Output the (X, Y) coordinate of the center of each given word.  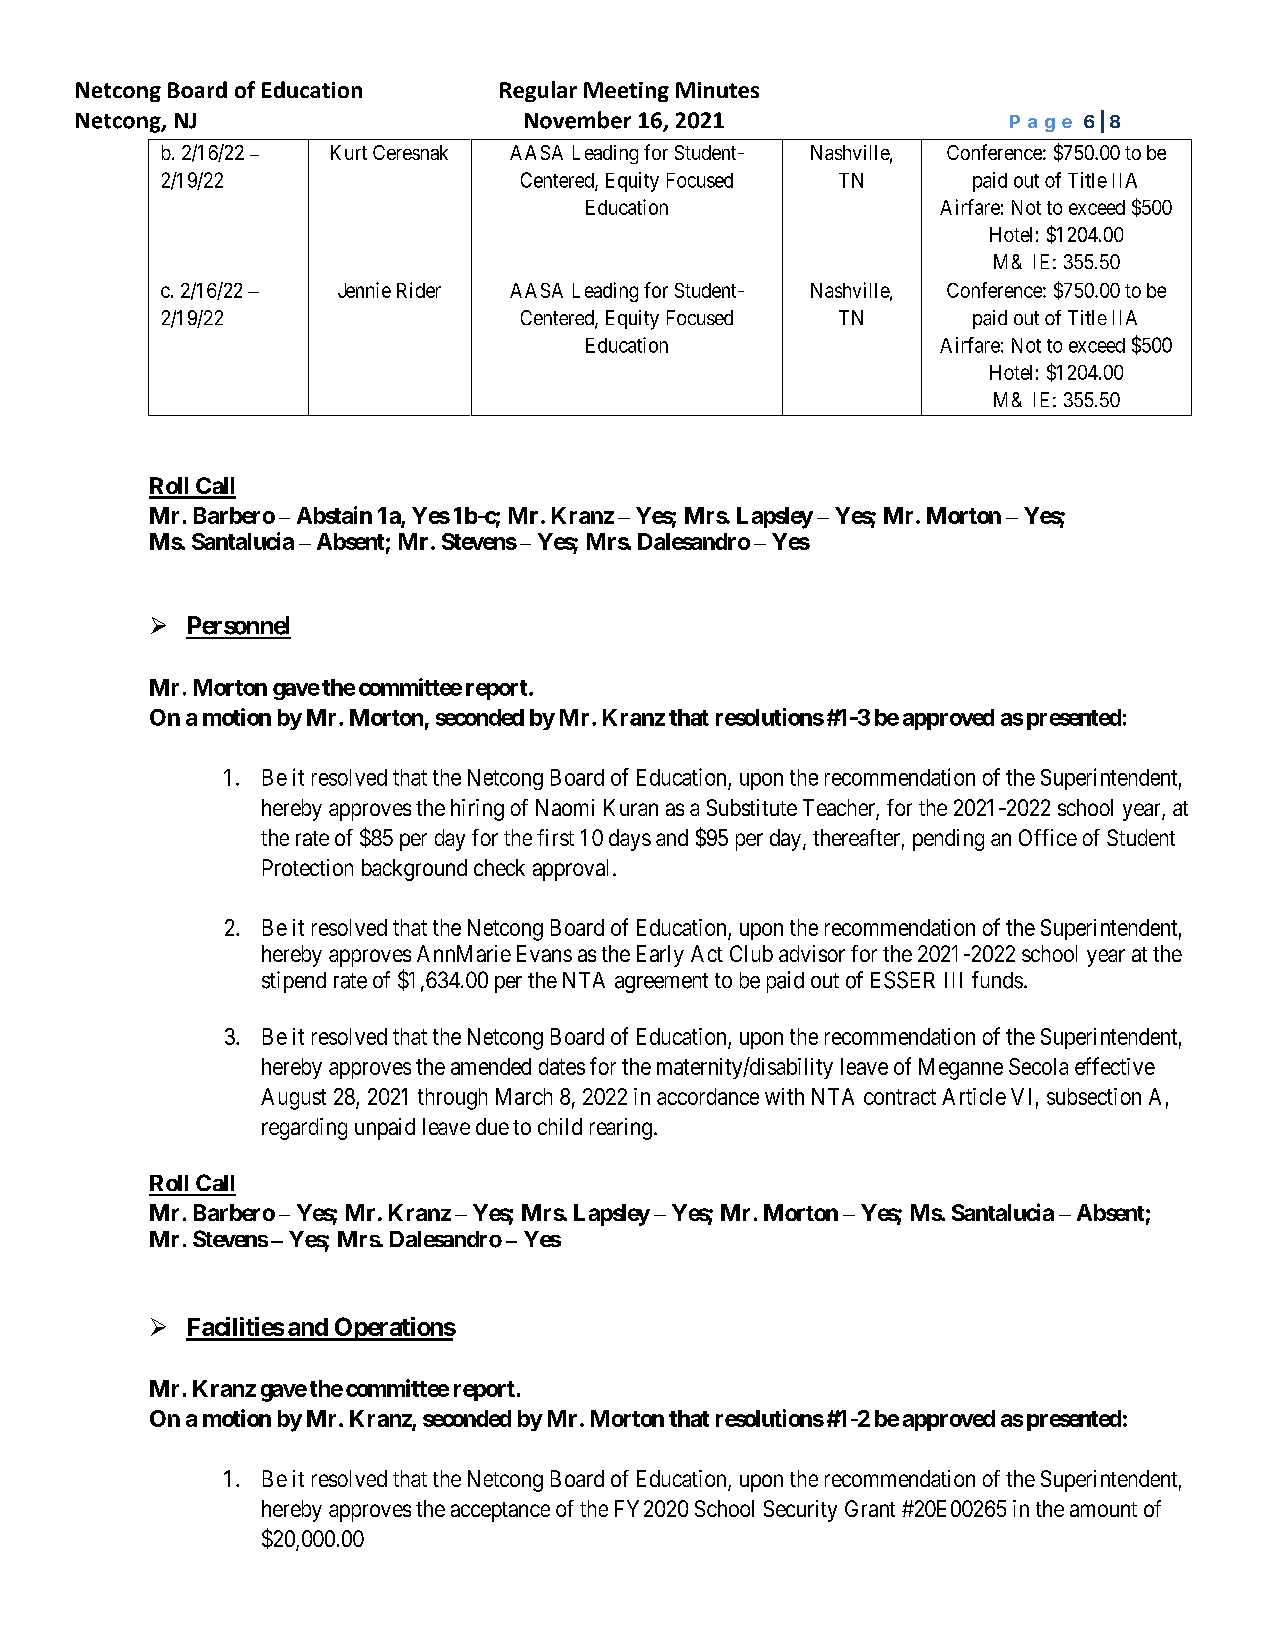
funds (997, 980)
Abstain (334, 515)
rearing (621, 1129)
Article (974, 1096)
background (414, 870)
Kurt (349, 152)
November (578, 120)
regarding (304, 1129)
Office (1048, 837)
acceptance (500, 1512)
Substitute (752, 807)
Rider (419, 290)
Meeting (626, 92)
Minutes (717, 90)
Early (660, 956)
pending (948, 840)
